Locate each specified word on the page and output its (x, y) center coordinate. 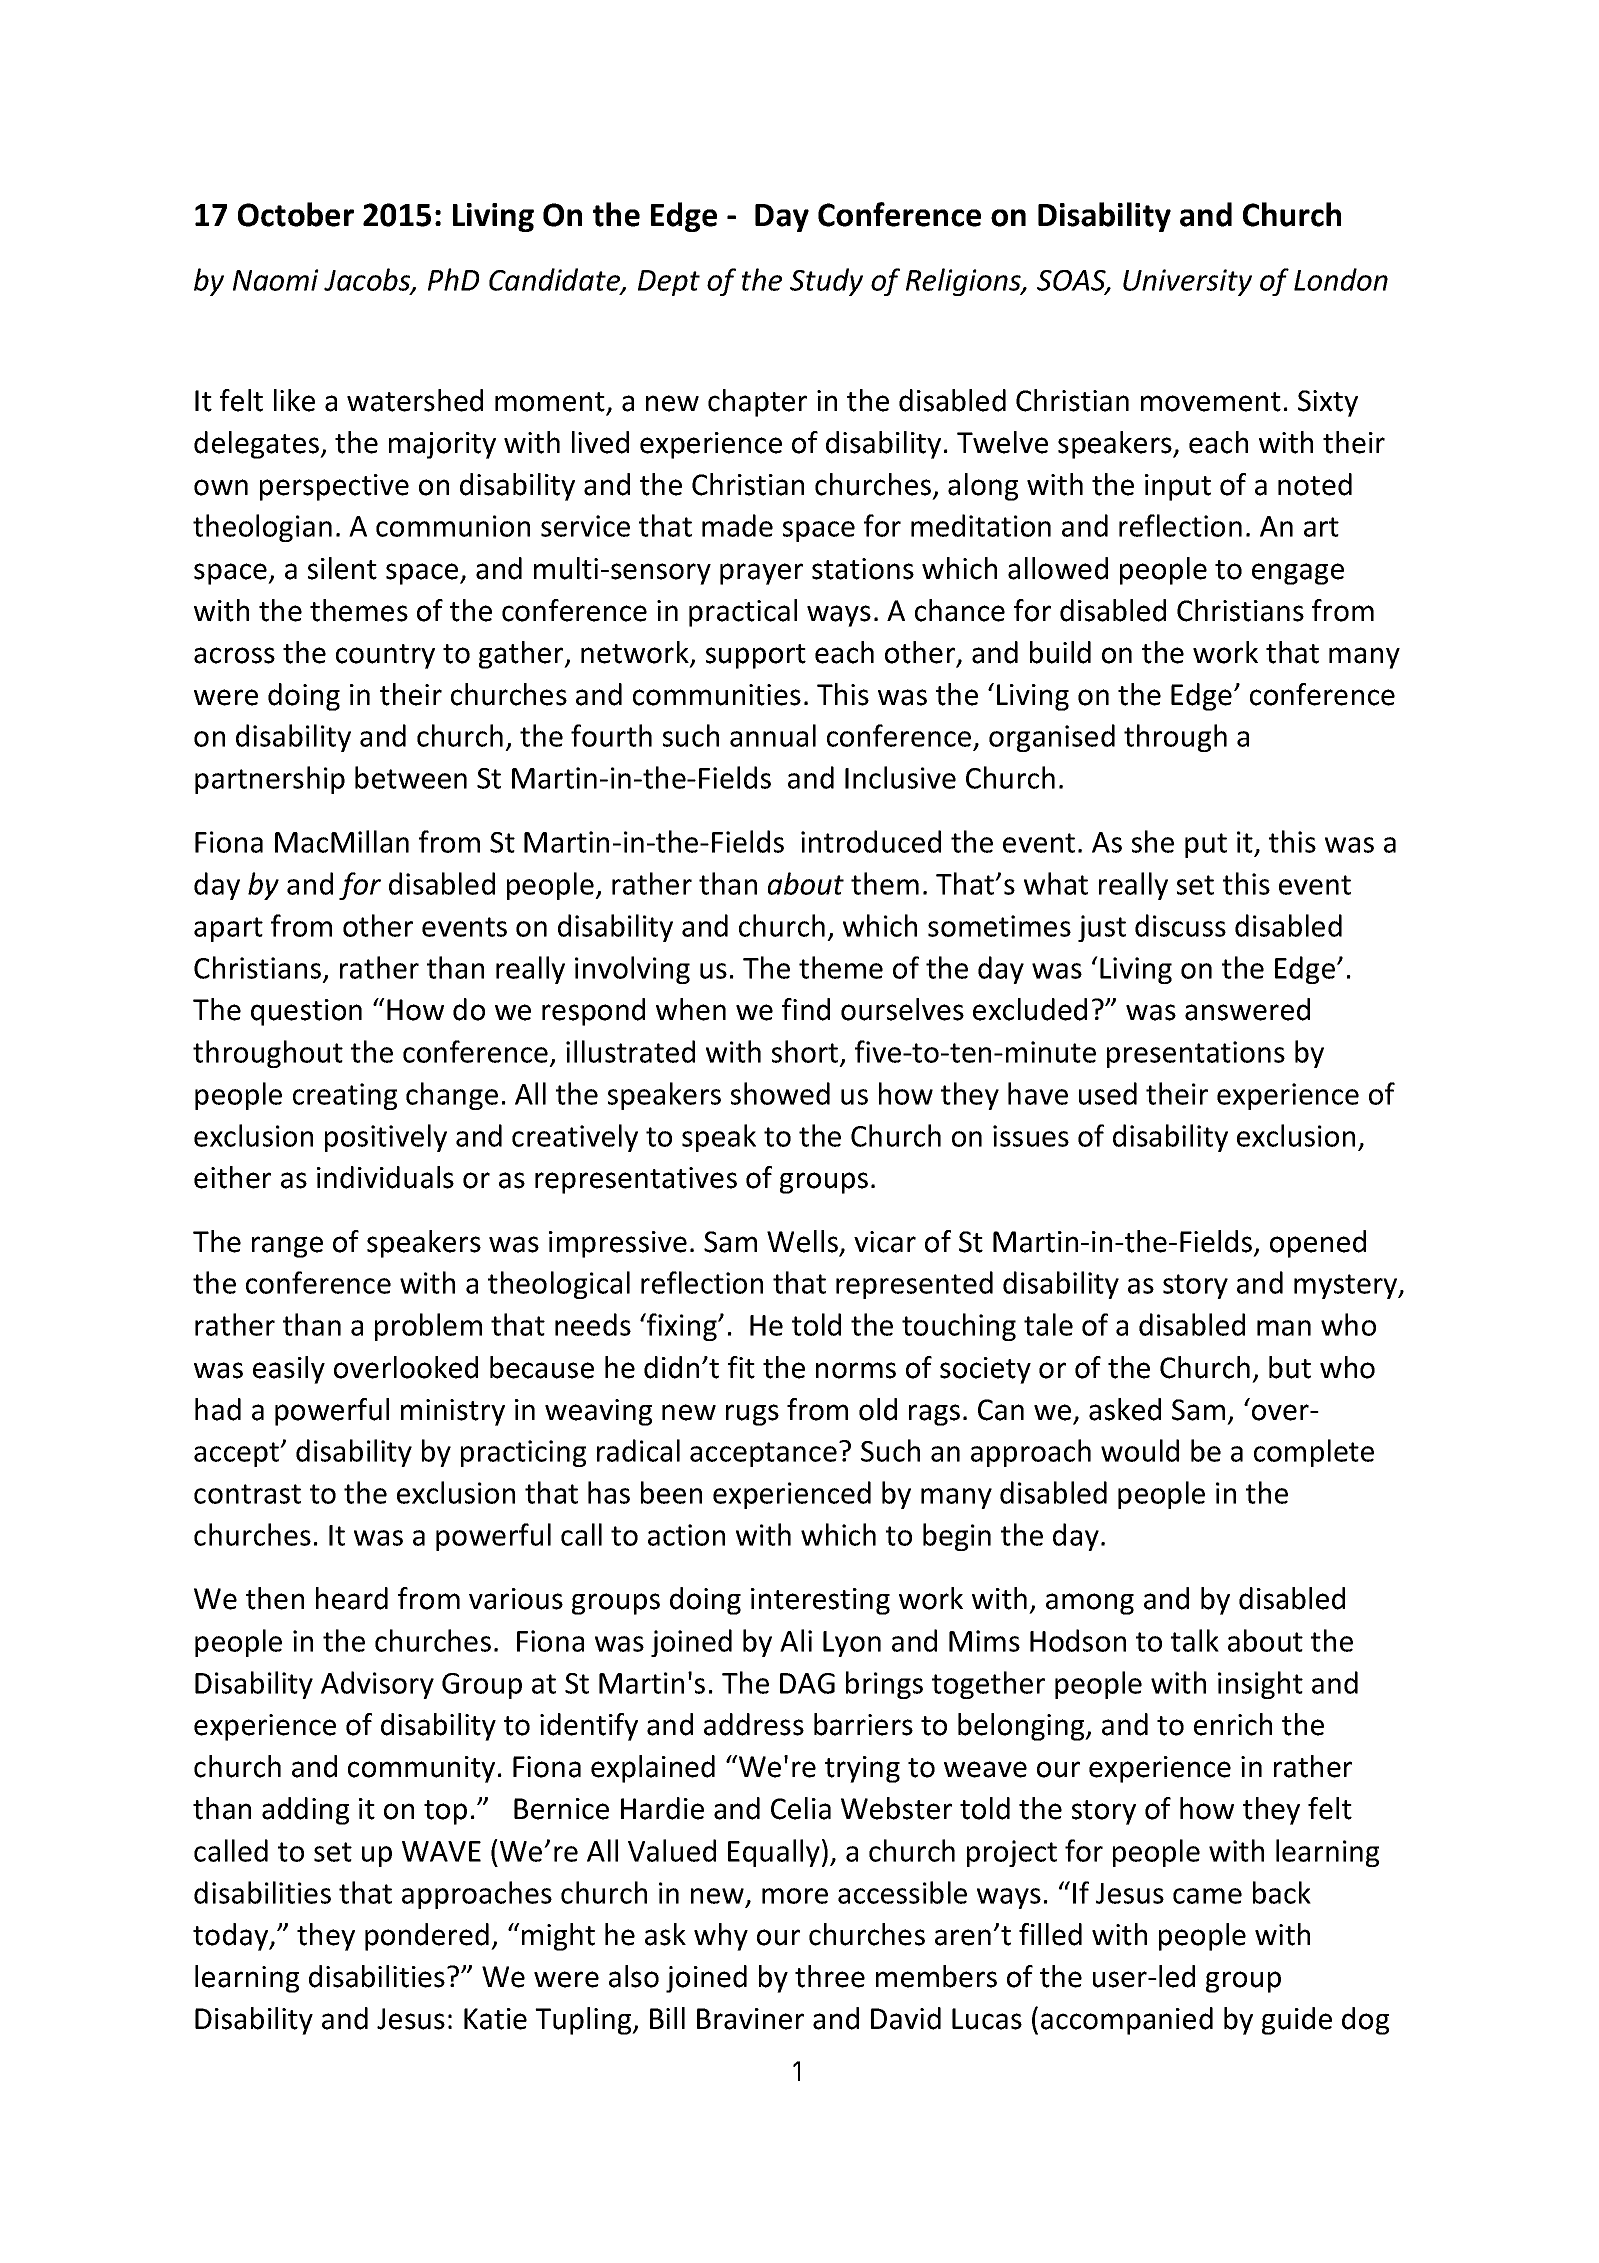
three (830, 1976)
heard (352, 1598)
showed (780, 1093)
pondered (427, 1937)
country (385, 656)
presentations (1196, 1054)
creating (345, 1096)
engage (1298, 574)
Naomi (276, 280)
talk (1195, 1640)
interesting (820, 1601)
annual (773, 735)
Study (826, 282)
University (1187, 282)
